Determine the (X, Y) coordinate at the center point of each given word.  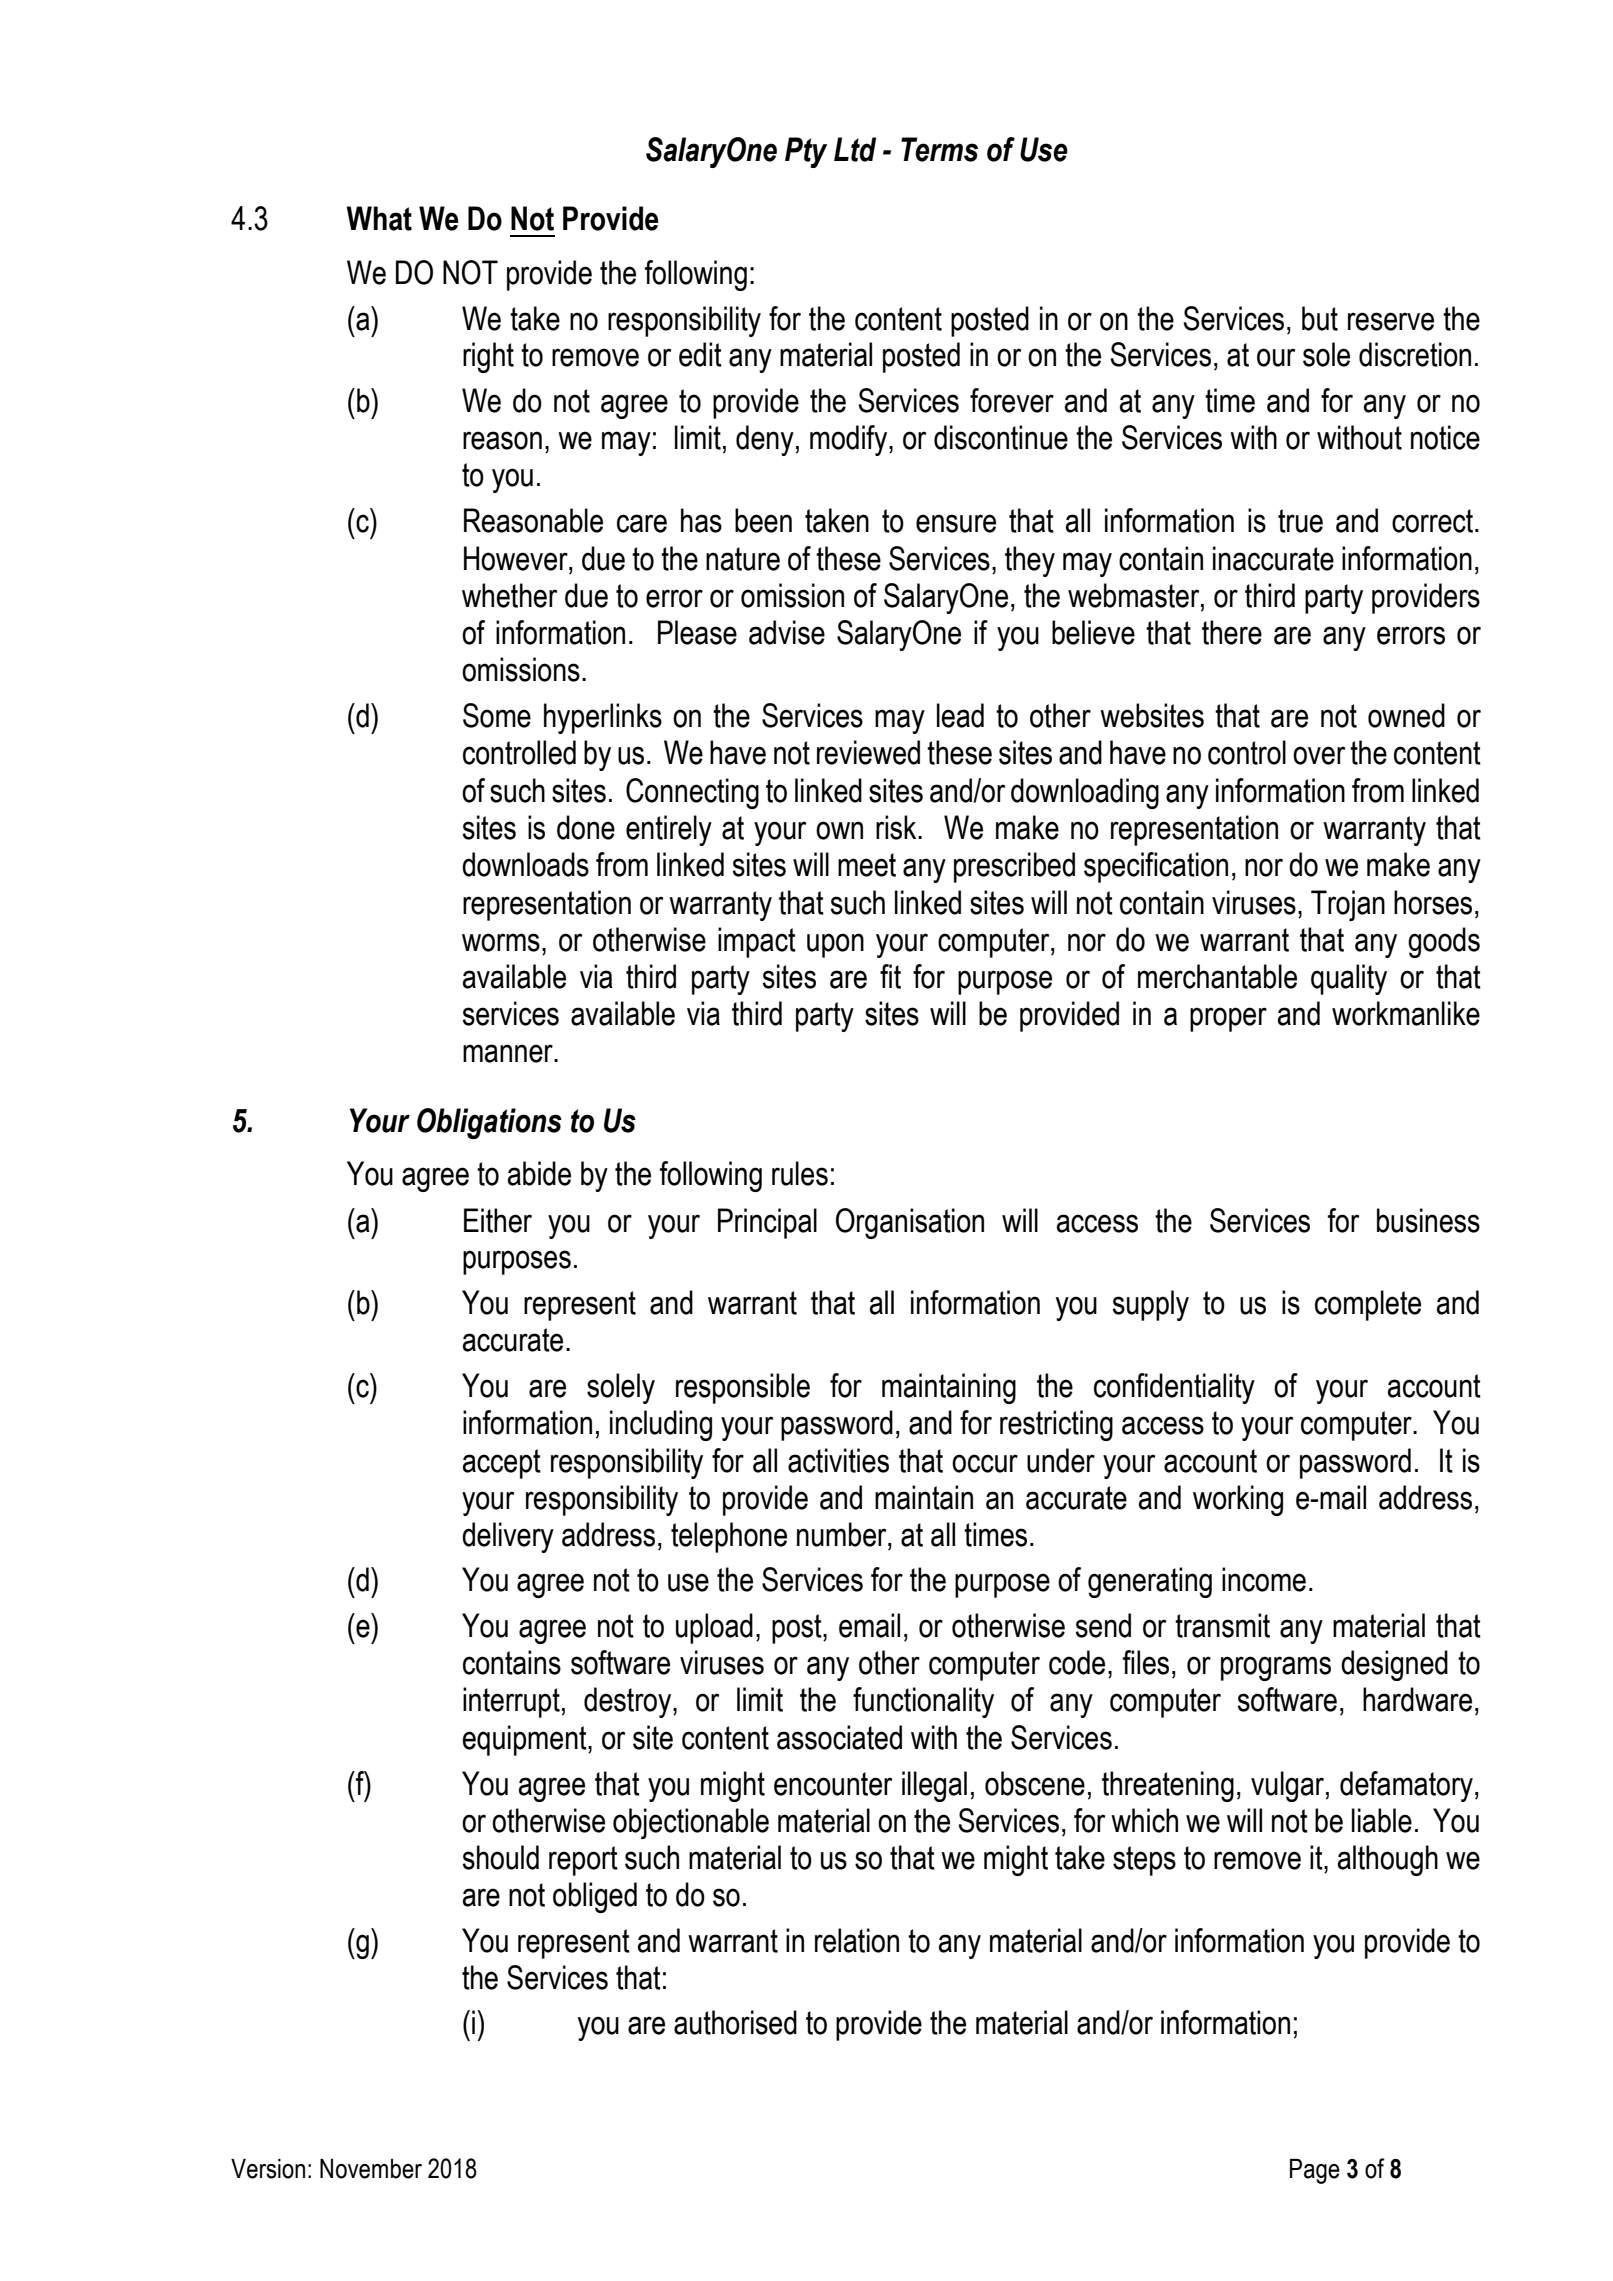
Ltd (855, 149)
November (371, 2169)
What (379, 218)
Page (1315, 2171)
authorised (735, 2022)
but (1320, 318)
